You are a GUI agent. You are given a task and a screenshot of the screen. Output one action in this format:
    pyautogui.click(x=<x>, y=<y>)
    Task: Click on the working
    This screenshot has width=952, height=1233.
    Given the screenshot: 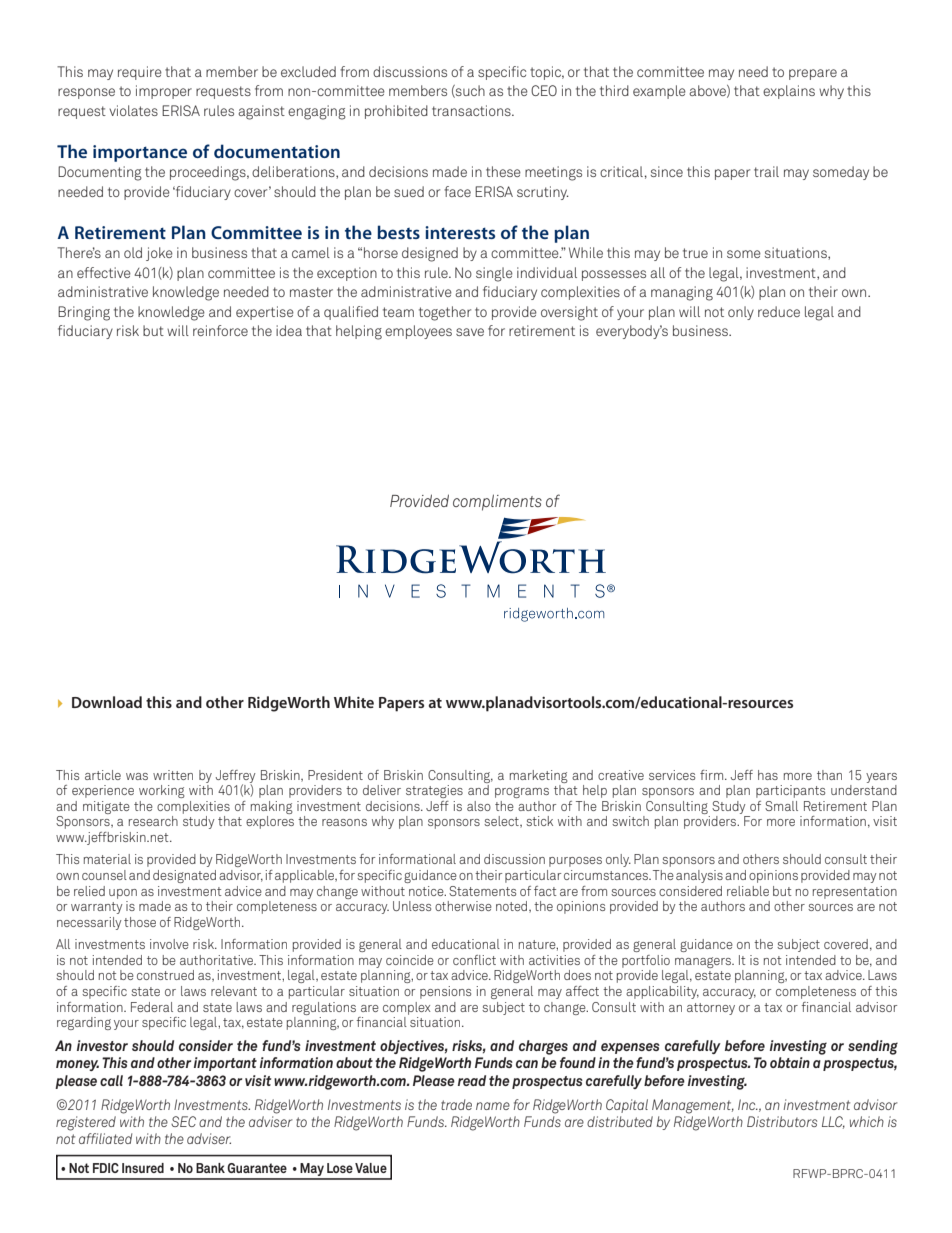 What is the action you would take?
    pyautogui.click(x=162, y=791)
